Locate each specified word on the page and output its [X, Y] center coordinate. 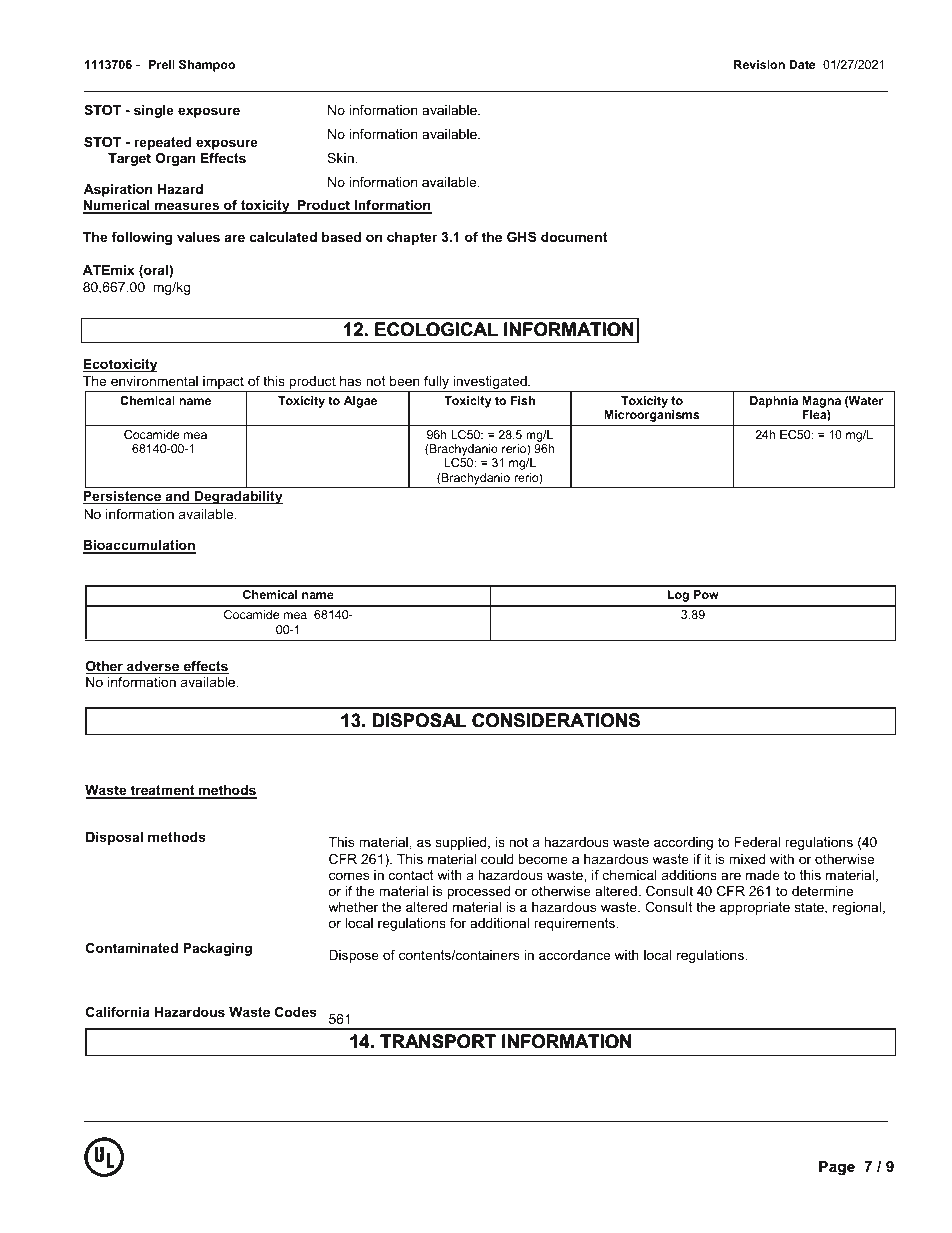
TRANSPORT [438, 1041]
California [118, 1012]
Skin [341, 158]
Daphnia [774, 402]
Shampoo [207, 66]
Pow [706, 594]
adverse [153, 667]
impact [223, 384]
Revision [759, 64]
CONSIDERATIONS [556, 720]
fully [436, 384]
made [763, 875]
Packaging [217, 949]
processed [478, 892]
